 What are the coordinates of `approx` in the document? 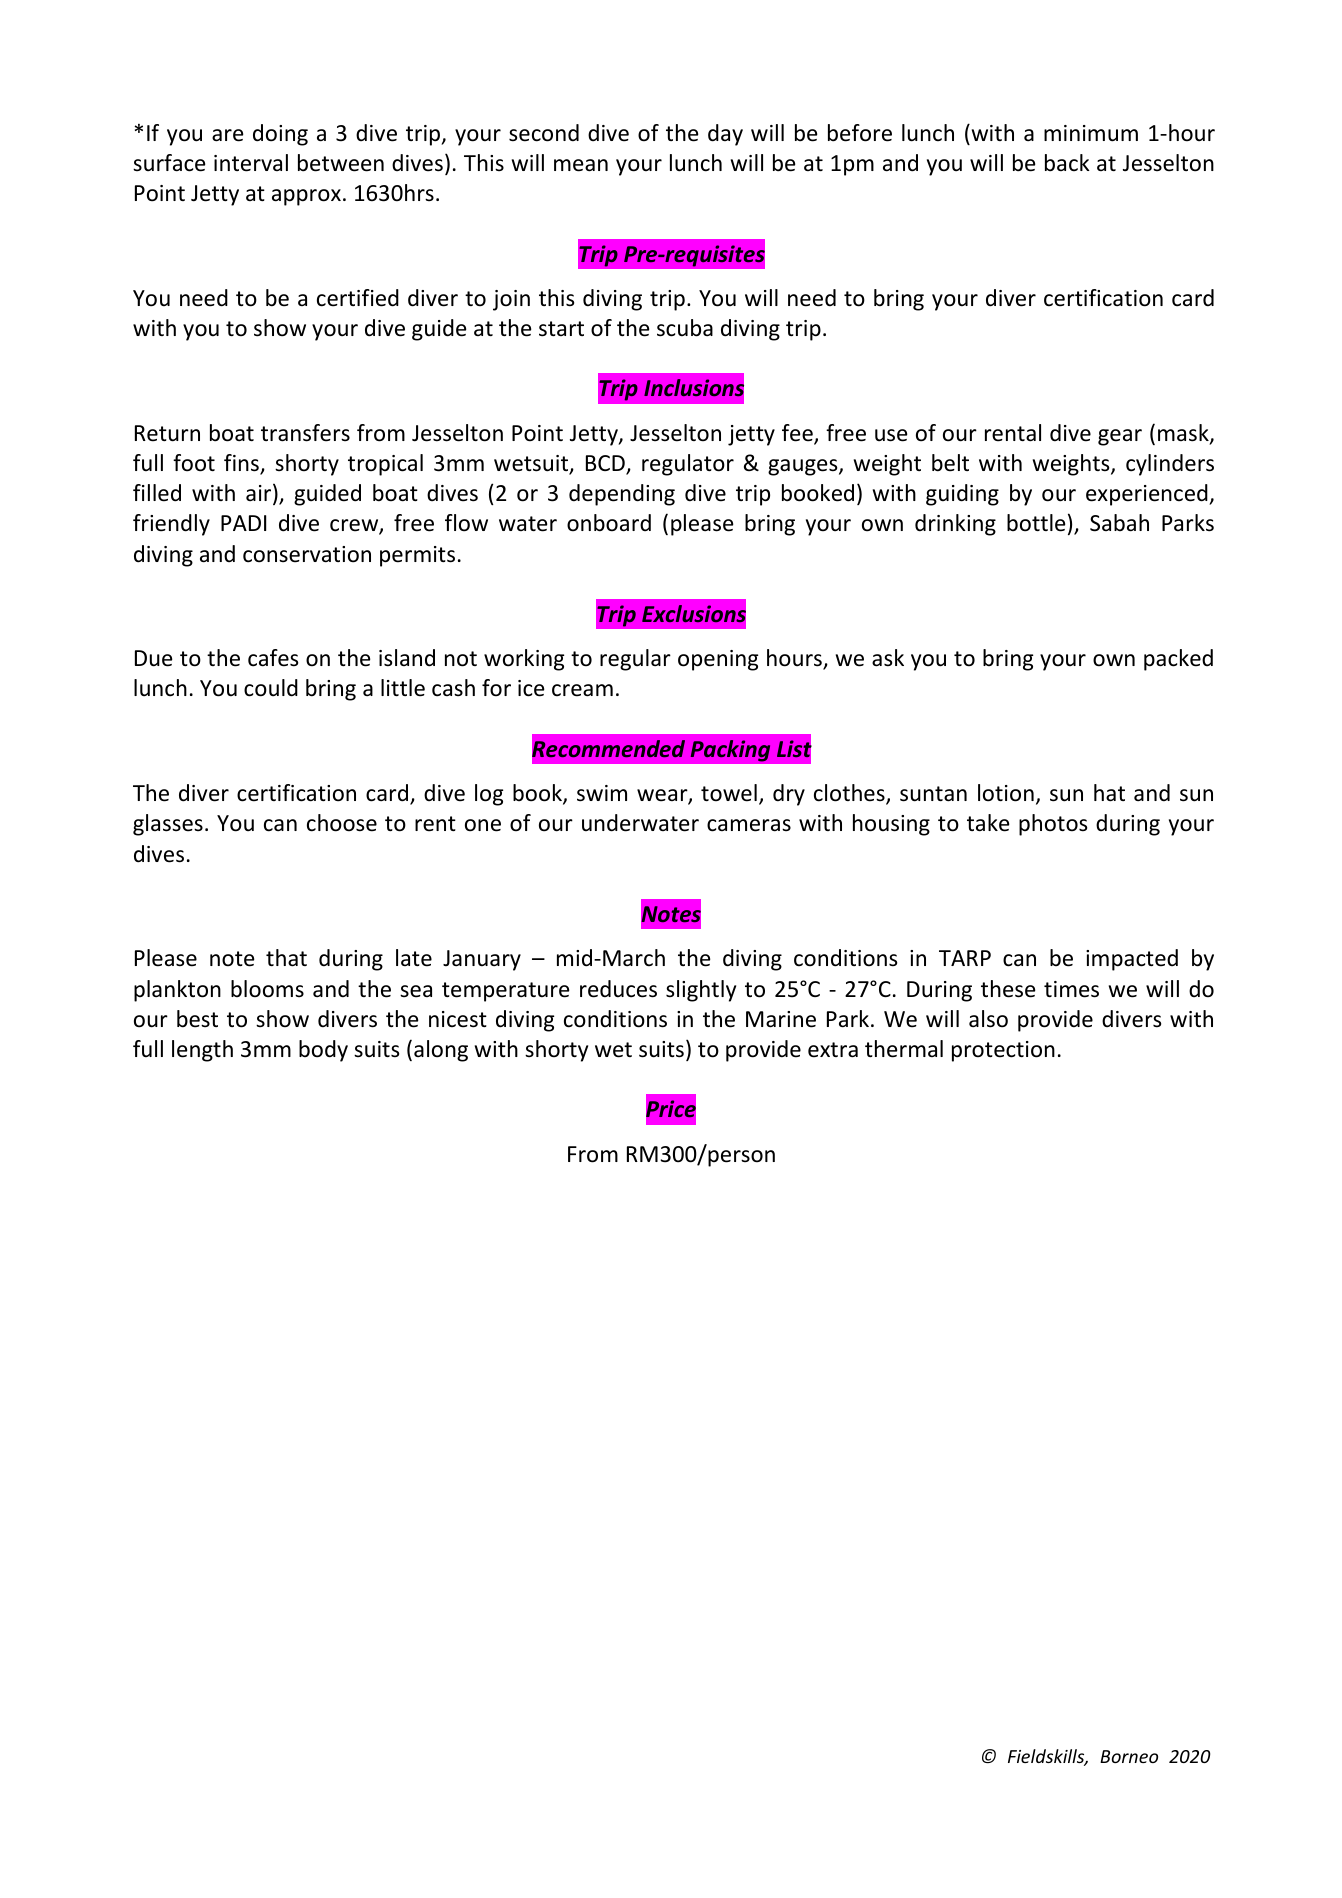 It's located at (306, 197).
